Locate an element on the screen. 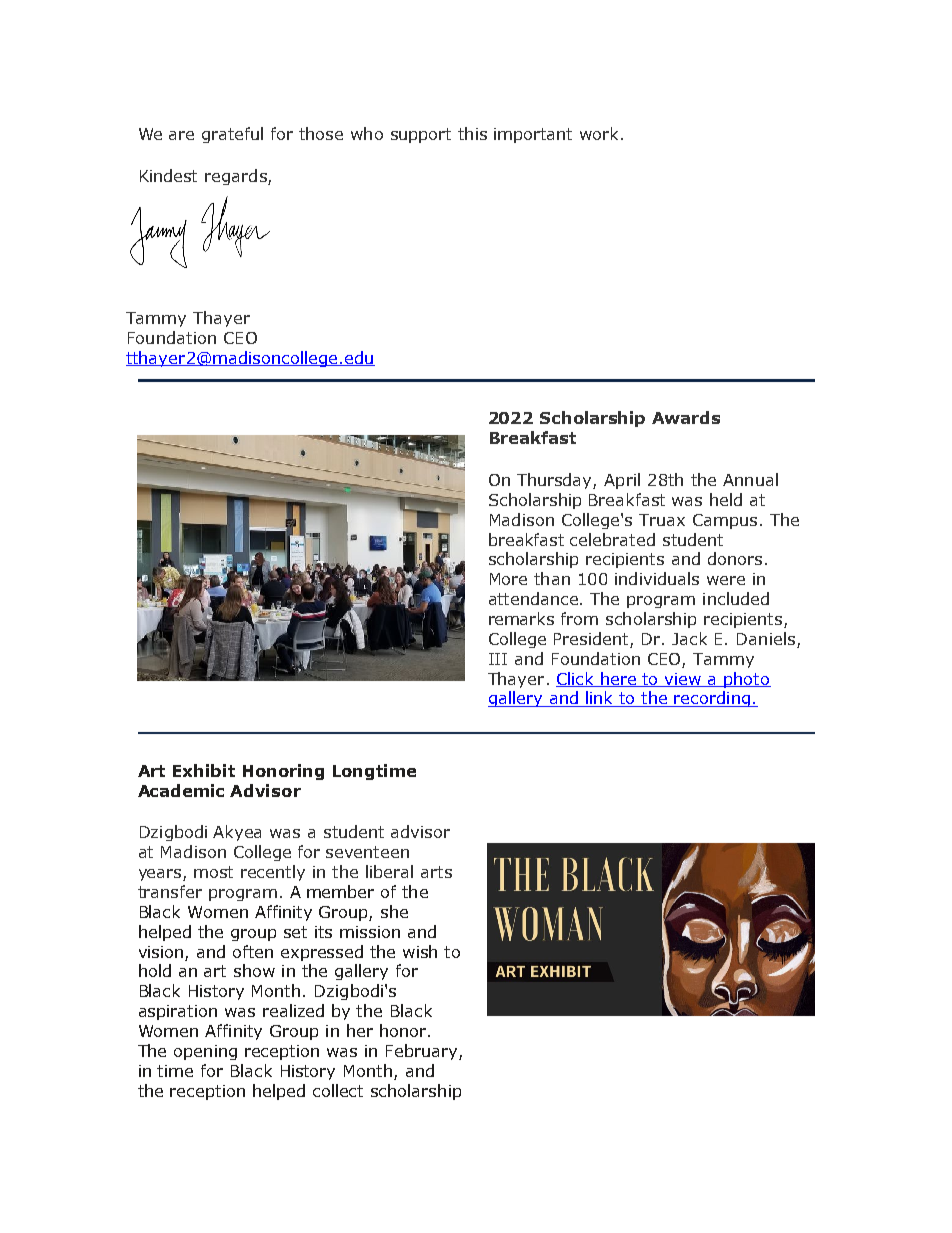  Exhibit is located at coordinates (204, 770).
